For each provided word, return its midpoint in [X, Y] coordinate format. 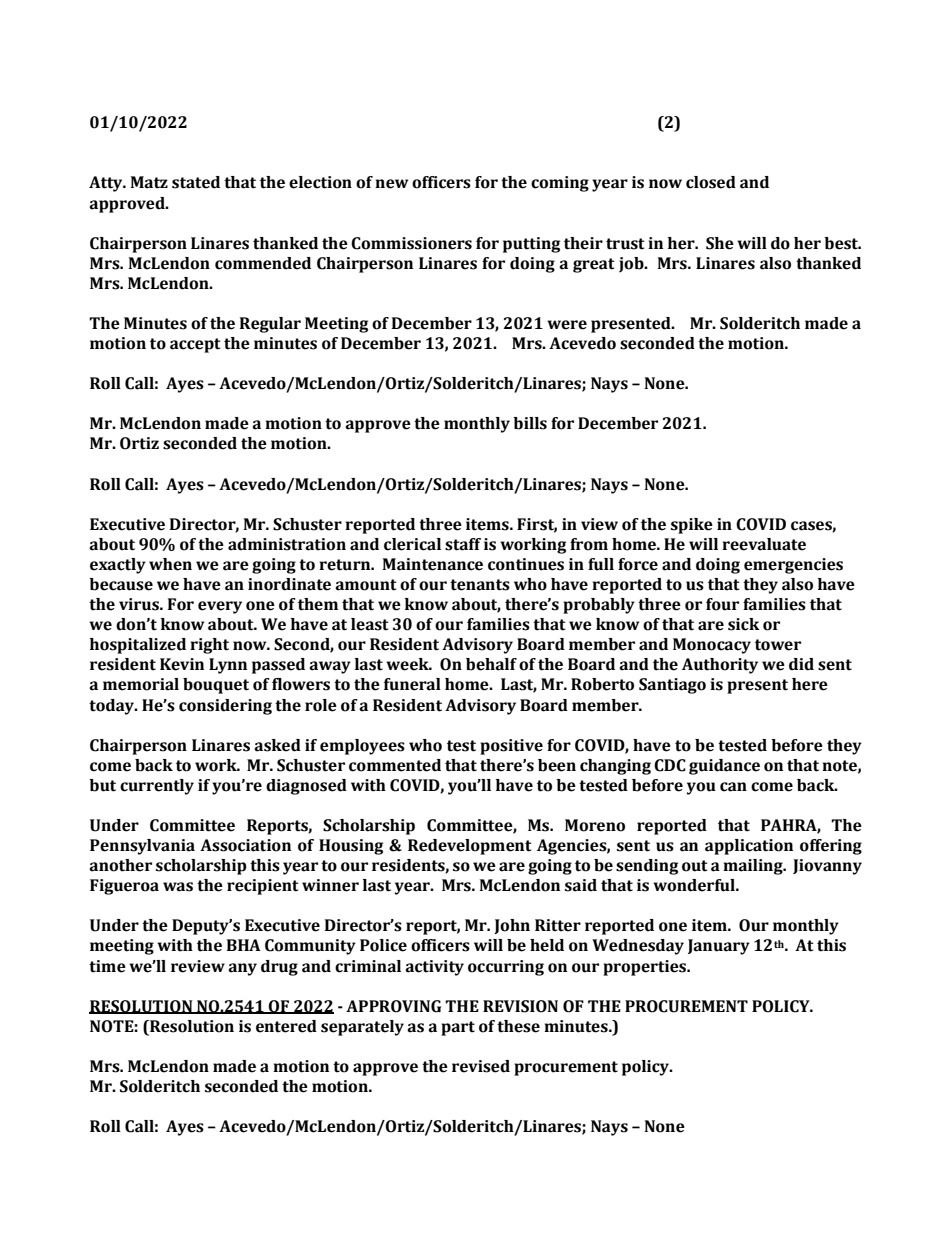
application [749, 847]
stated [196, 182]
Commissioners [411, 243]
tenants [480, 585]
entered [286, 1026]
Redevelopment [470, 847]
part [458, 1028]
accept [195, 345]
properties [646, 968]
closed [711, 182]
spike [692, 526]
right [209, 646]
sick [744, 624]
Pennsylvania [142, 847]
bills [530, 423]
